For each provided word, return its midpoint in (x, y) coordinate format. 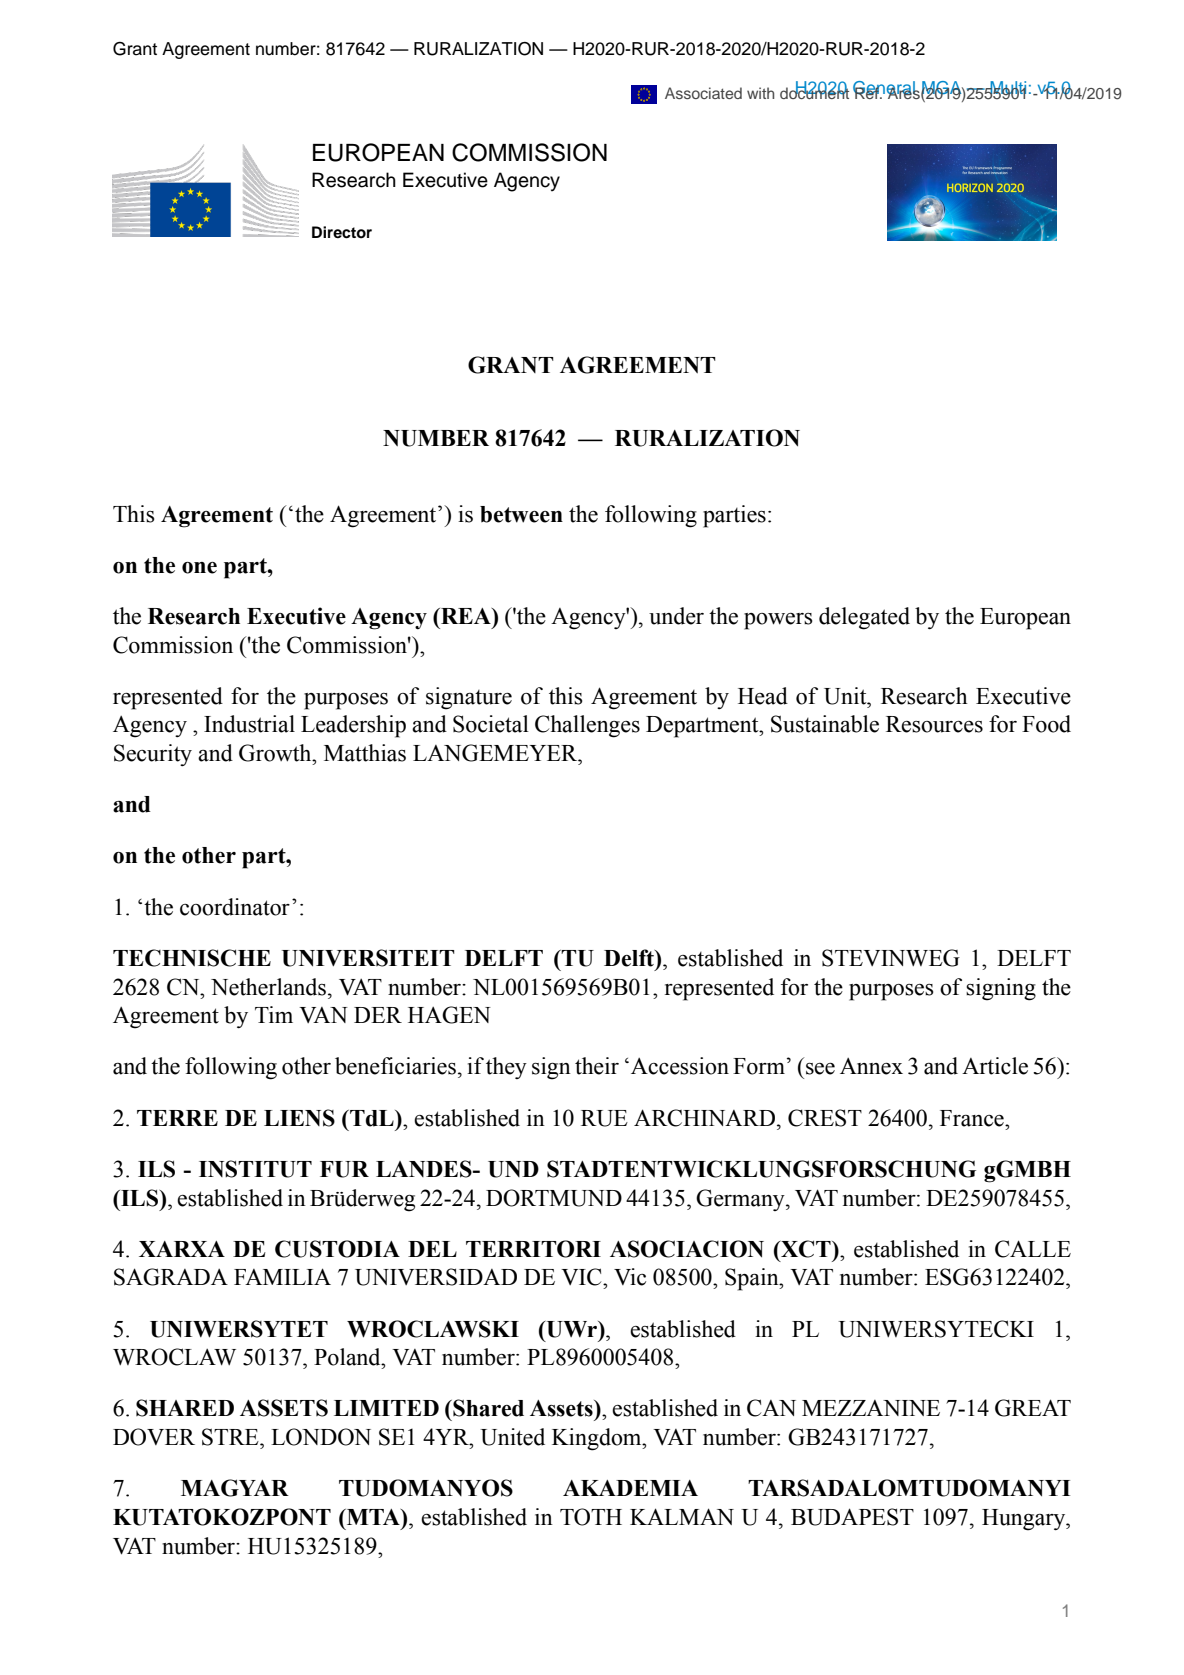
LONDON (321, 1437)
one (199, 568)
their (597, 1066)
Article (995, 1066)
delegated (864, 618)
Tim (274, 1014)
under (676, 616)
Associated (703, 93)
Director (342, 232)
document (814, 92)
